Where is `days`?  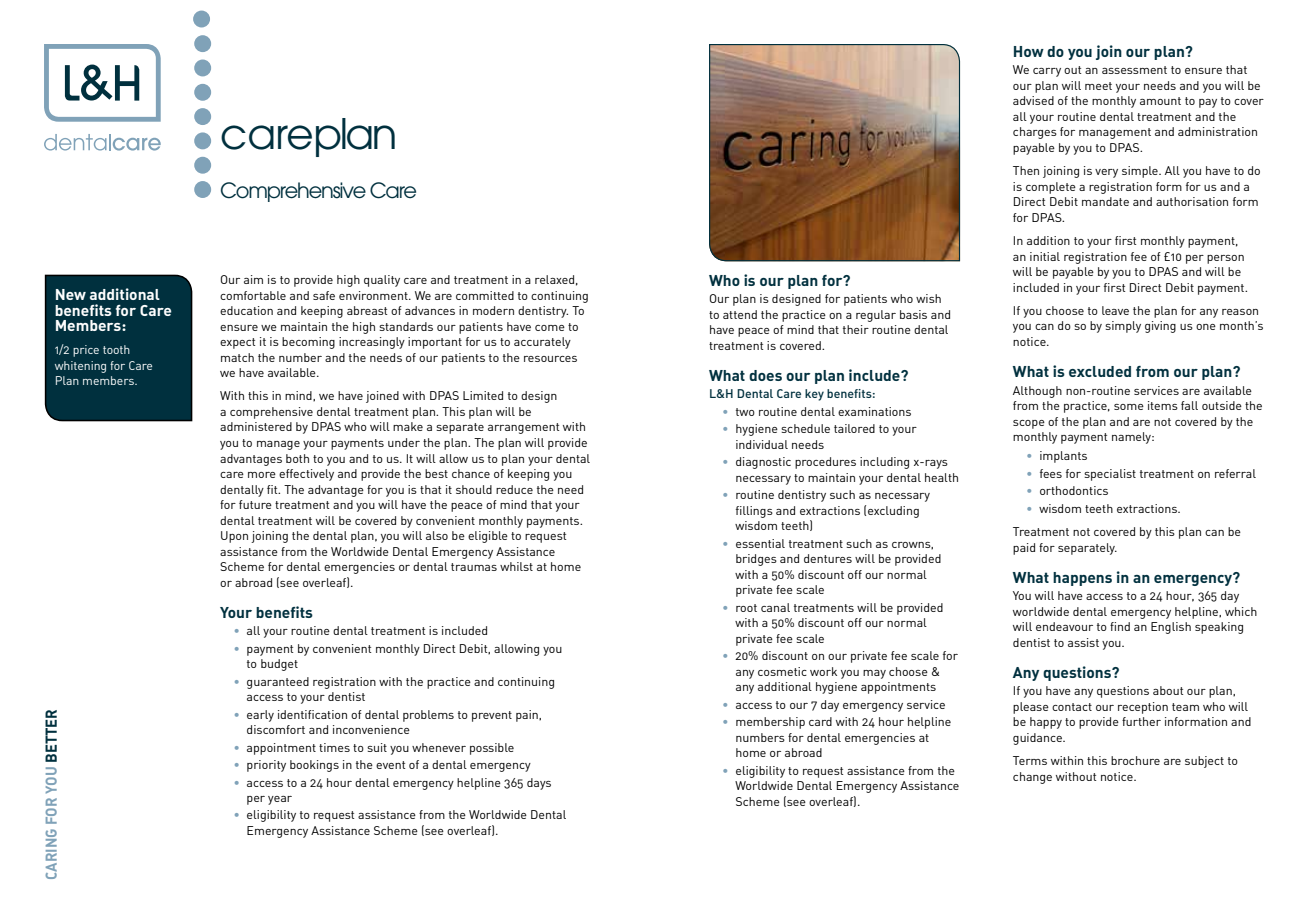
days is located at coordinates (539, 784).
